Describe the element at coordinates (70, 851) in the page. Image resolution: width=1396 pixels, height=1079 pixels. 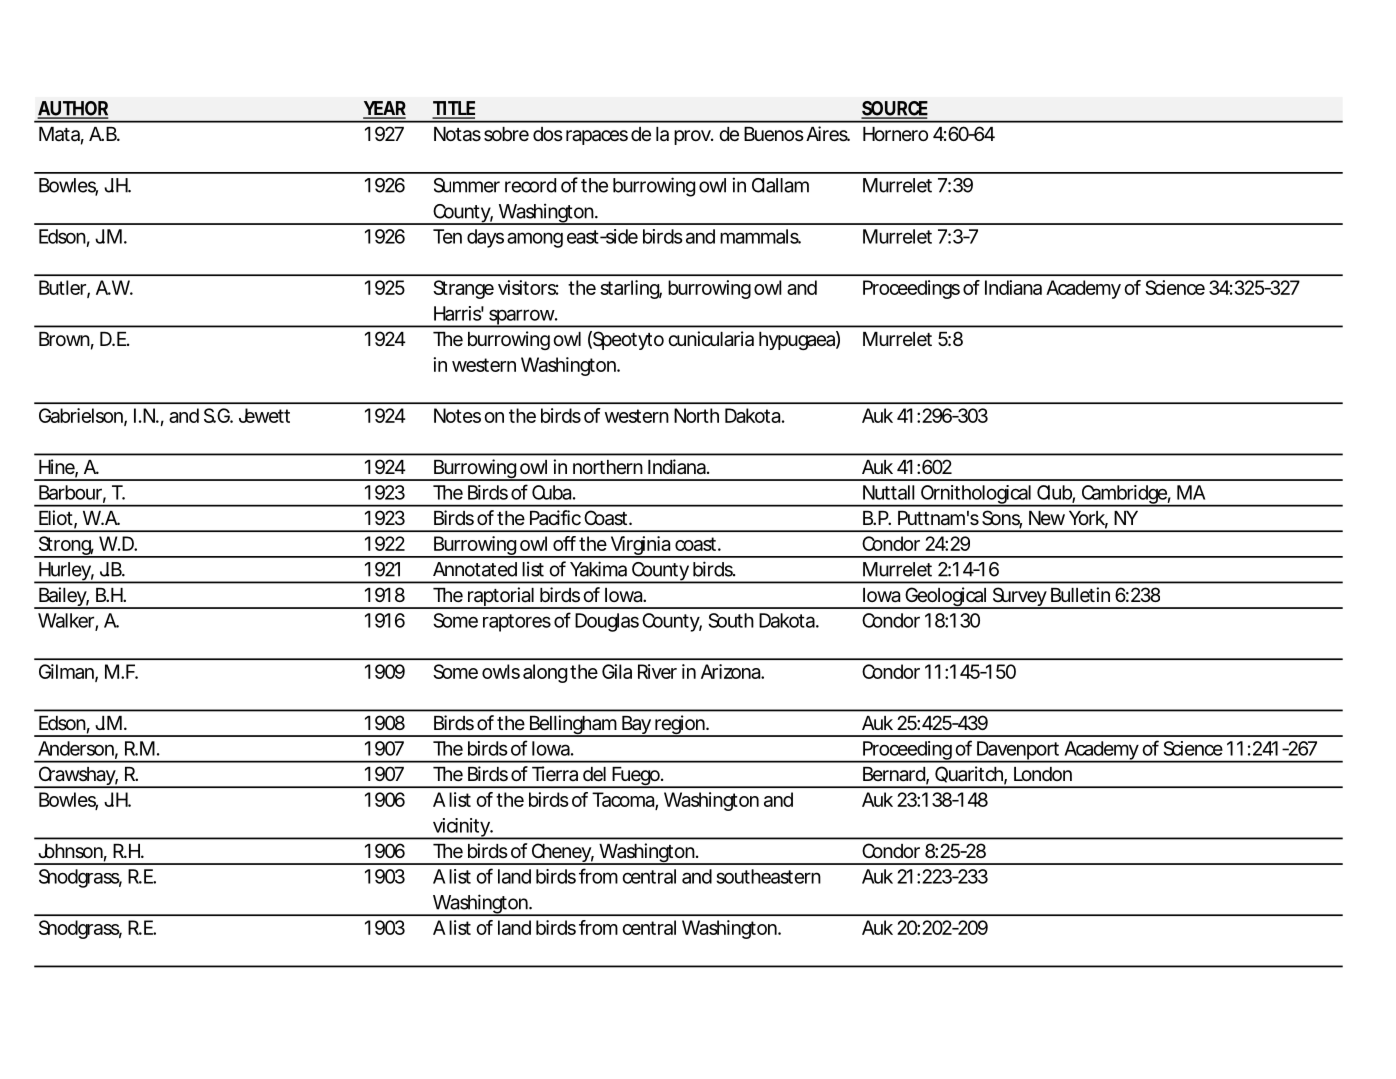
I see `Johnson` at that location.
